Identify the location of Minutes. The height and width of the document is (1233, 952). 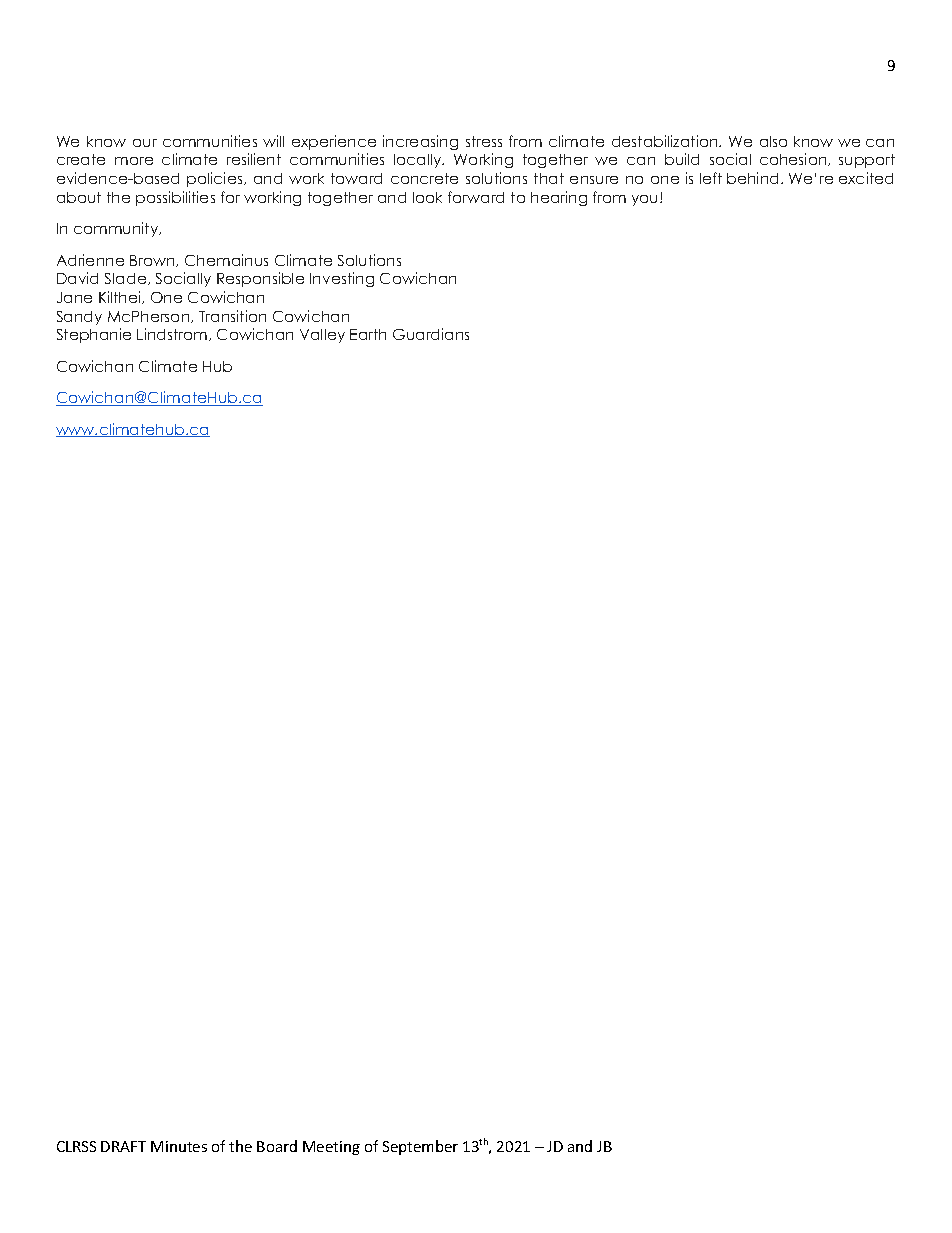
(179, 1146).
